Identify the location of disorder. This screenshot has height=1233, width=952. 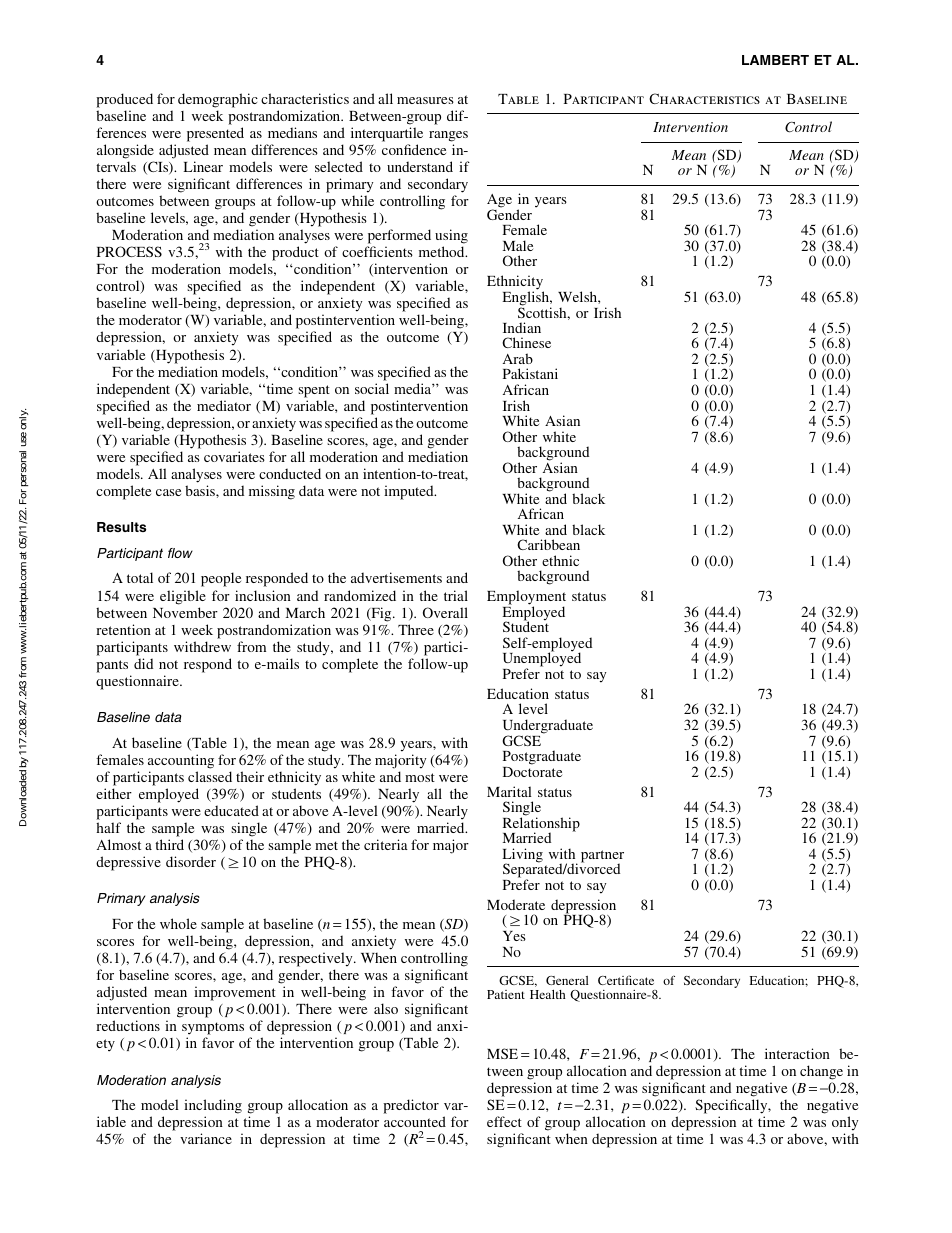
(191, 861).
